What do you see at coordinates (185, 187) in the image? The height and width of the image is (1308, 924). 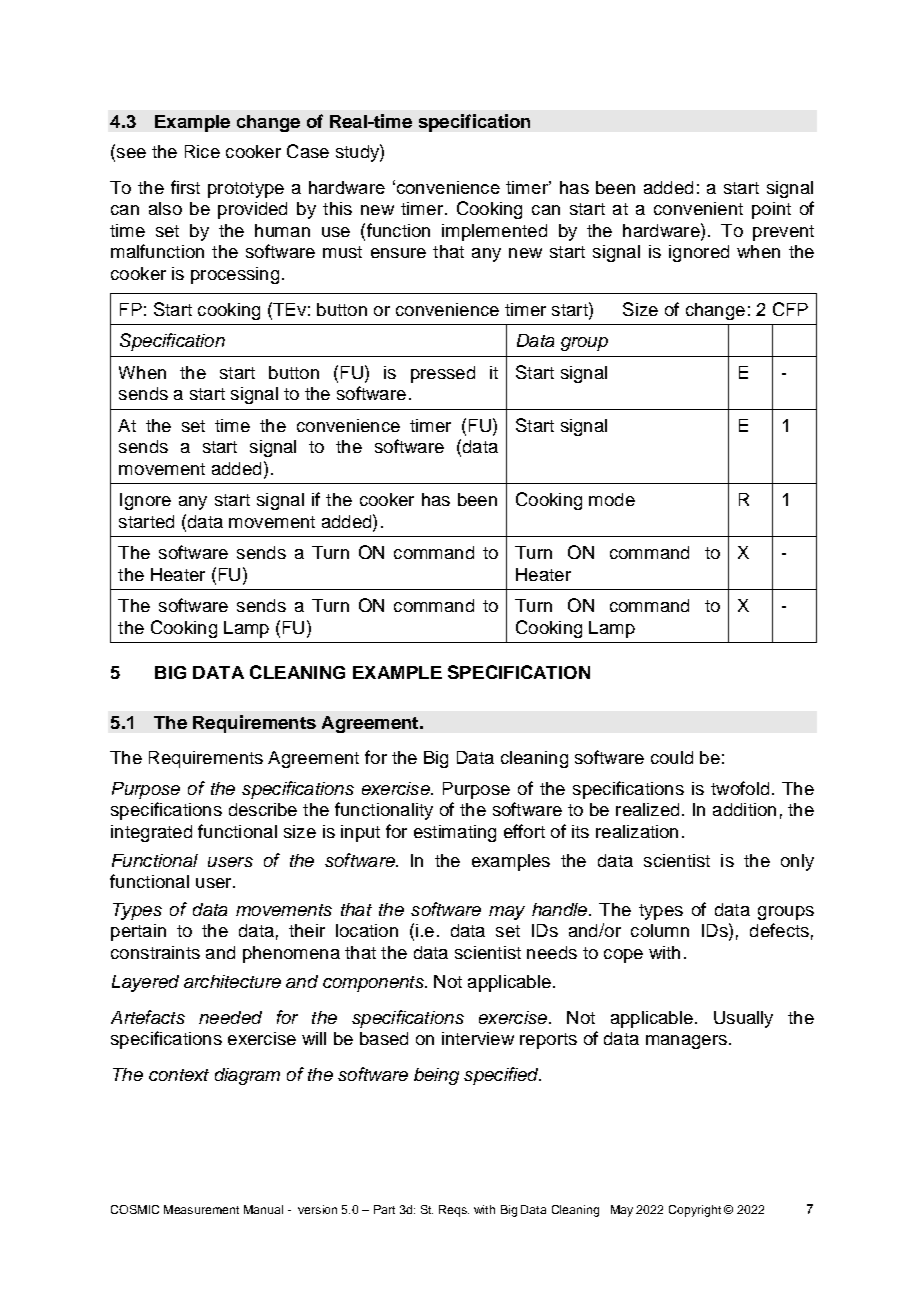 I see `first` at bounding box center [185, 187].
